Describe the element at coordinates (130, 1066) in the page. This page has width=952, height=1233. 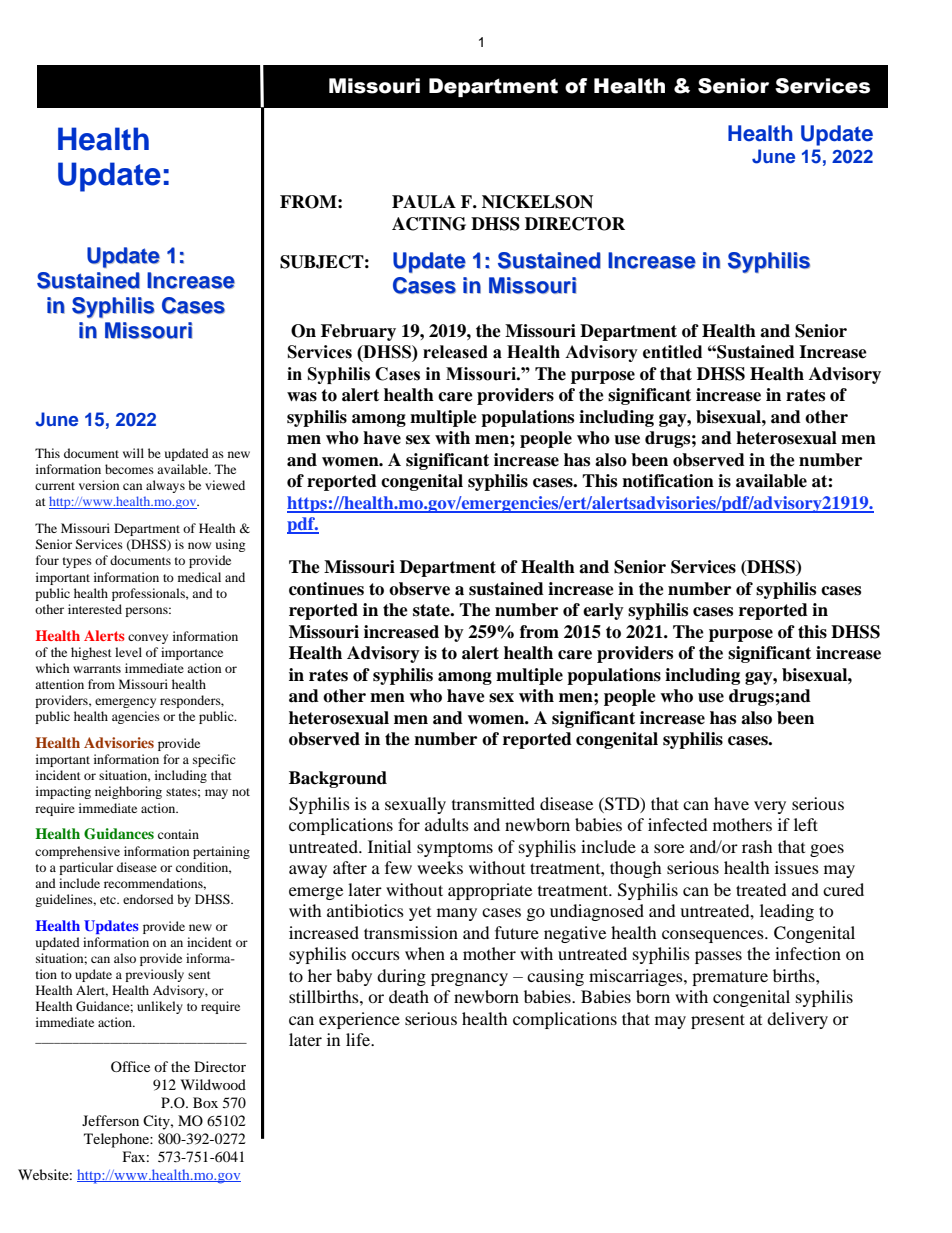
I see `Office` at that location.
